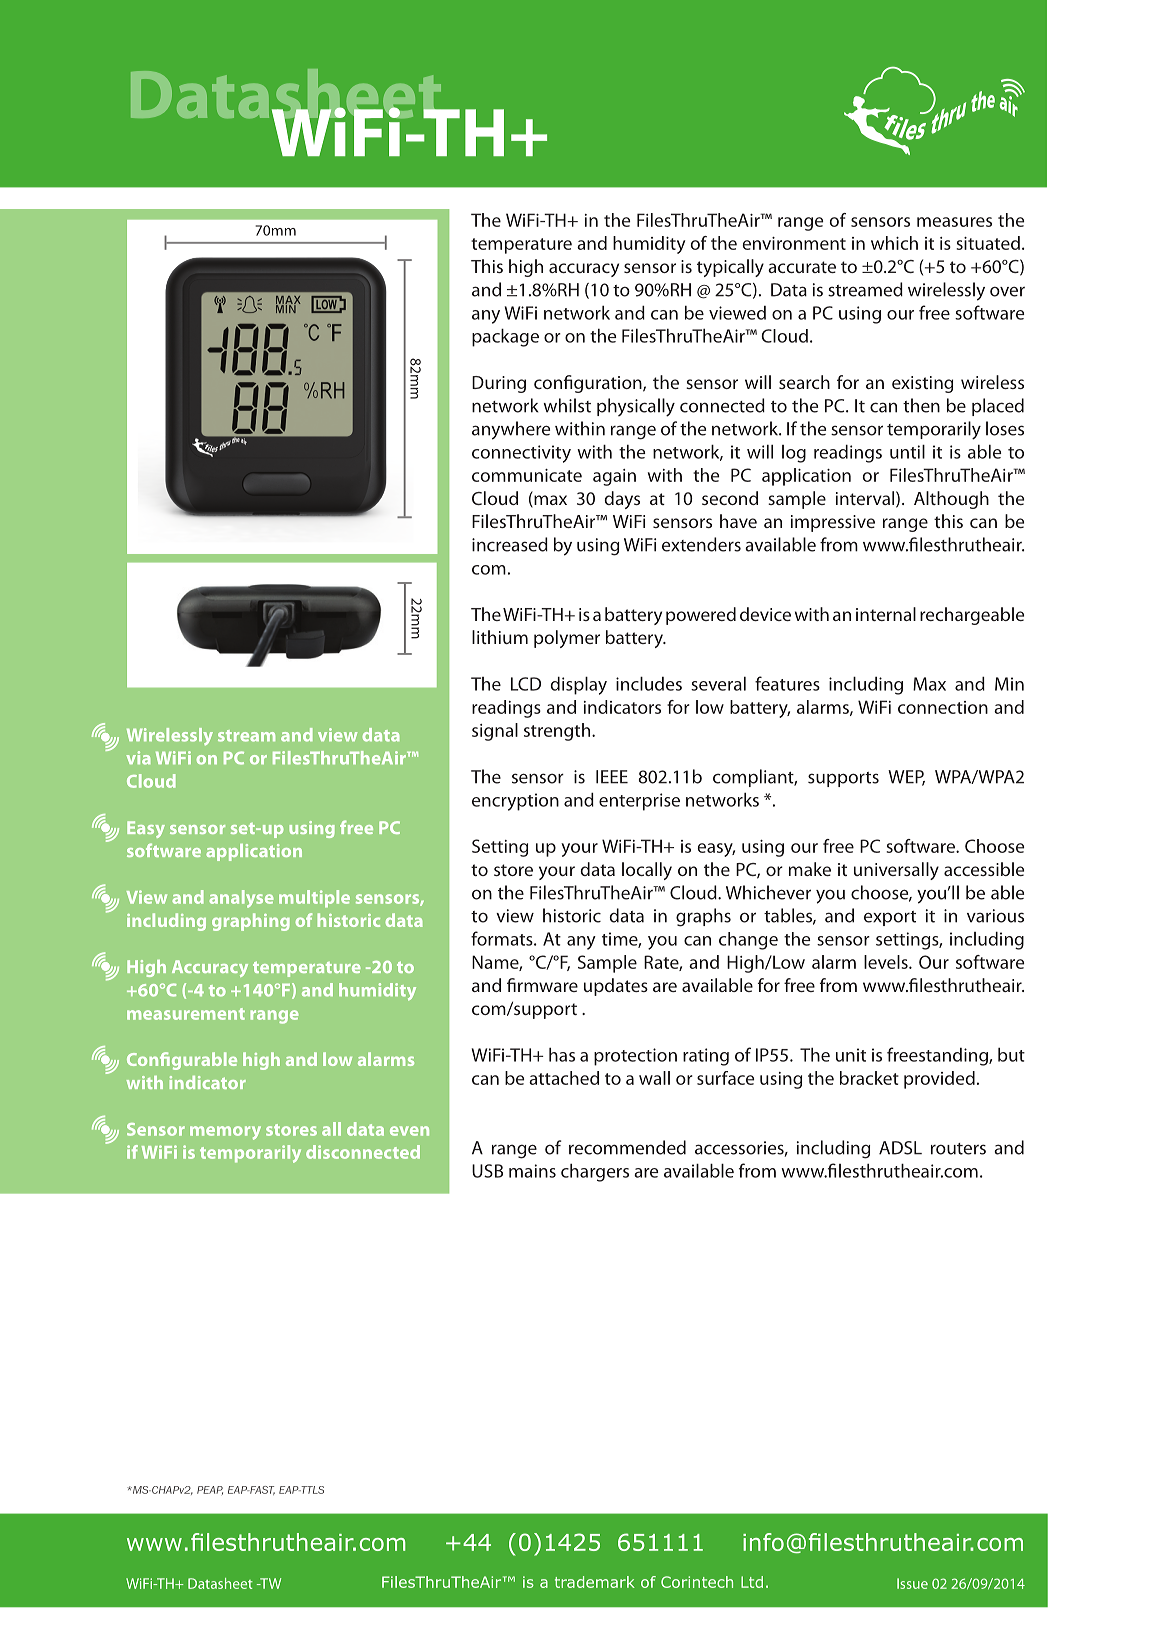  What do you see at coordinates (912, 1583) in the screenshot?
I see `Issue` at bounding box center [912, 1583].
